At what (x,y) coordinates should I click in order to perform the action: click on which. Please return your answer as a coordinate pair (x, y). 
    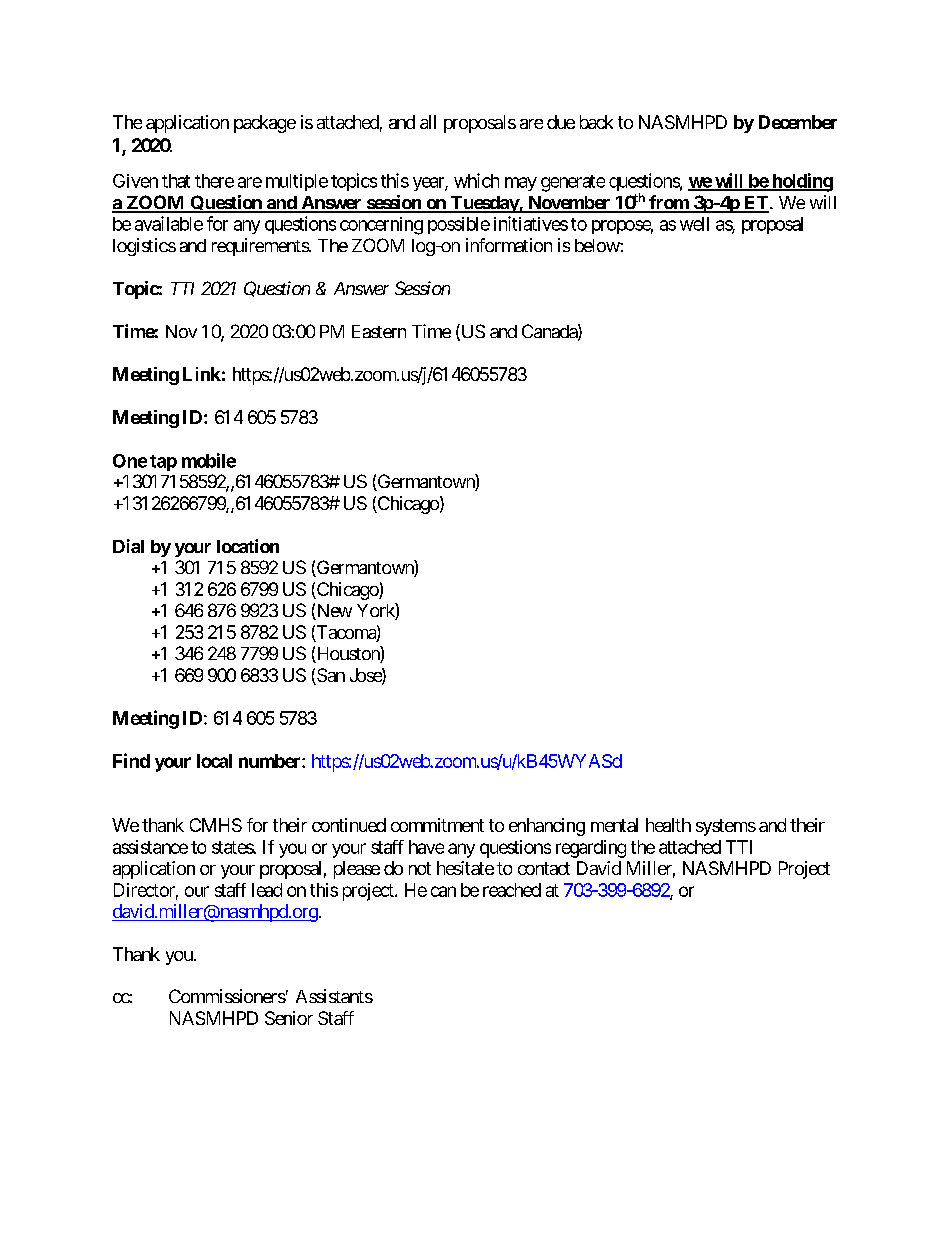
    Looking at the image, I should click on (476, 180).
